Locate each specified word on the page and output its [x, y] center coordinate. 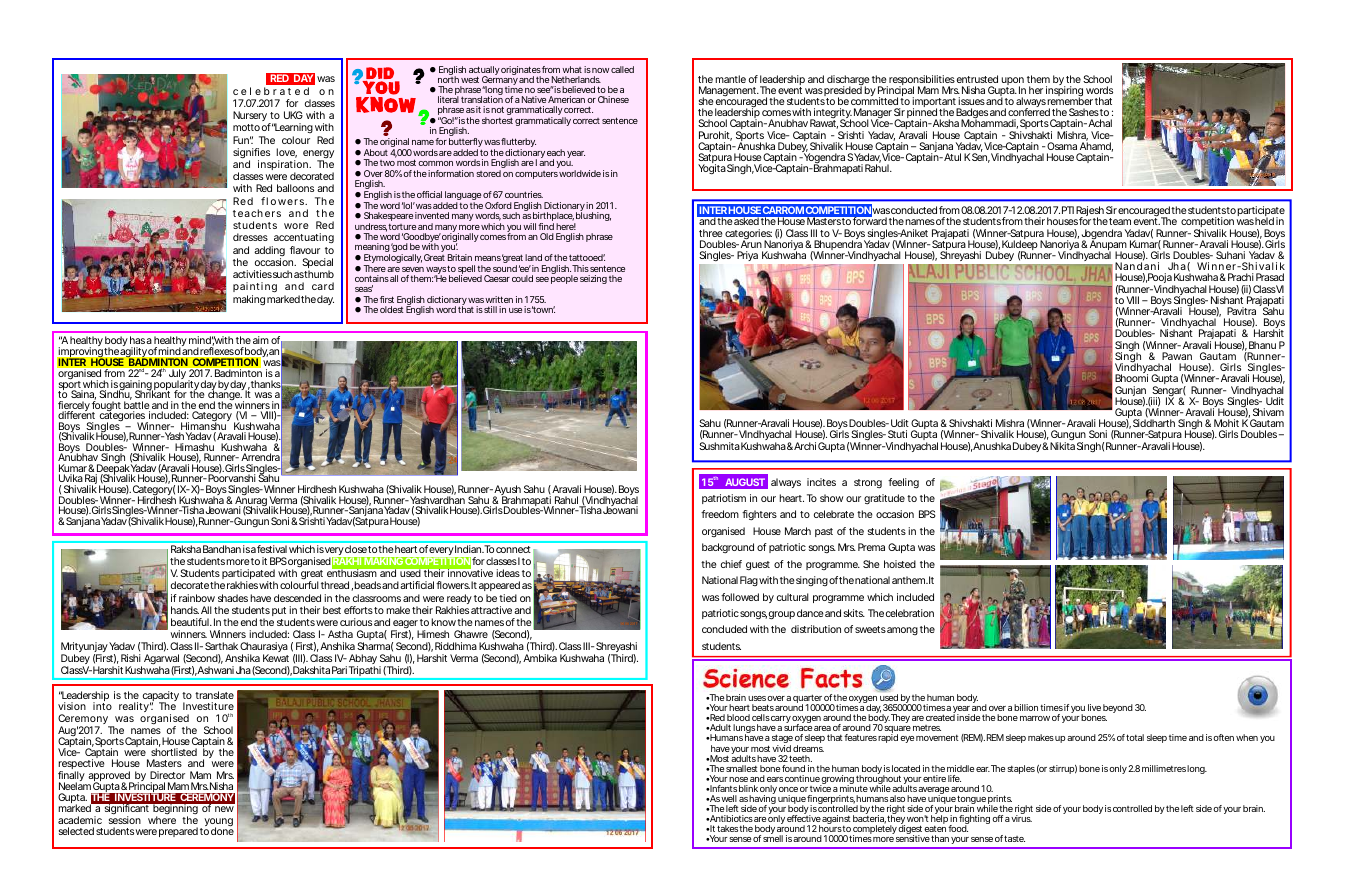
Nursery [251, 117]
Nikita [1062, 446]
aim [261, 340]
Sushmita [719, 446]
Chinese [613, 99]
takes [728, 828]
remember [1070, 101]
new [224, 809]
